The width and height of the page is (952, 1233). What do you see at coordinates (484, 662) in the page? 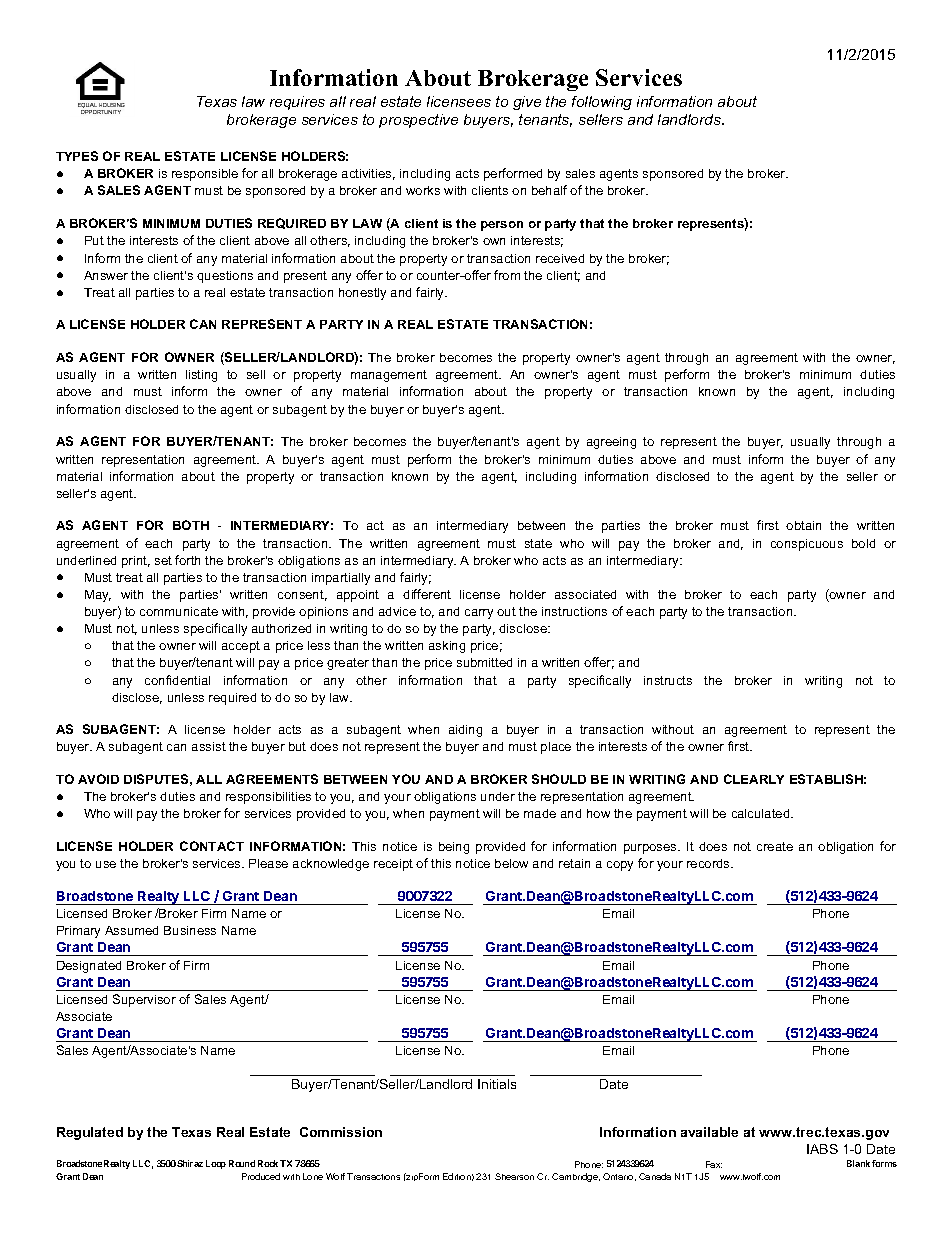
I see `submitted` at bounding box center [484, 662].
